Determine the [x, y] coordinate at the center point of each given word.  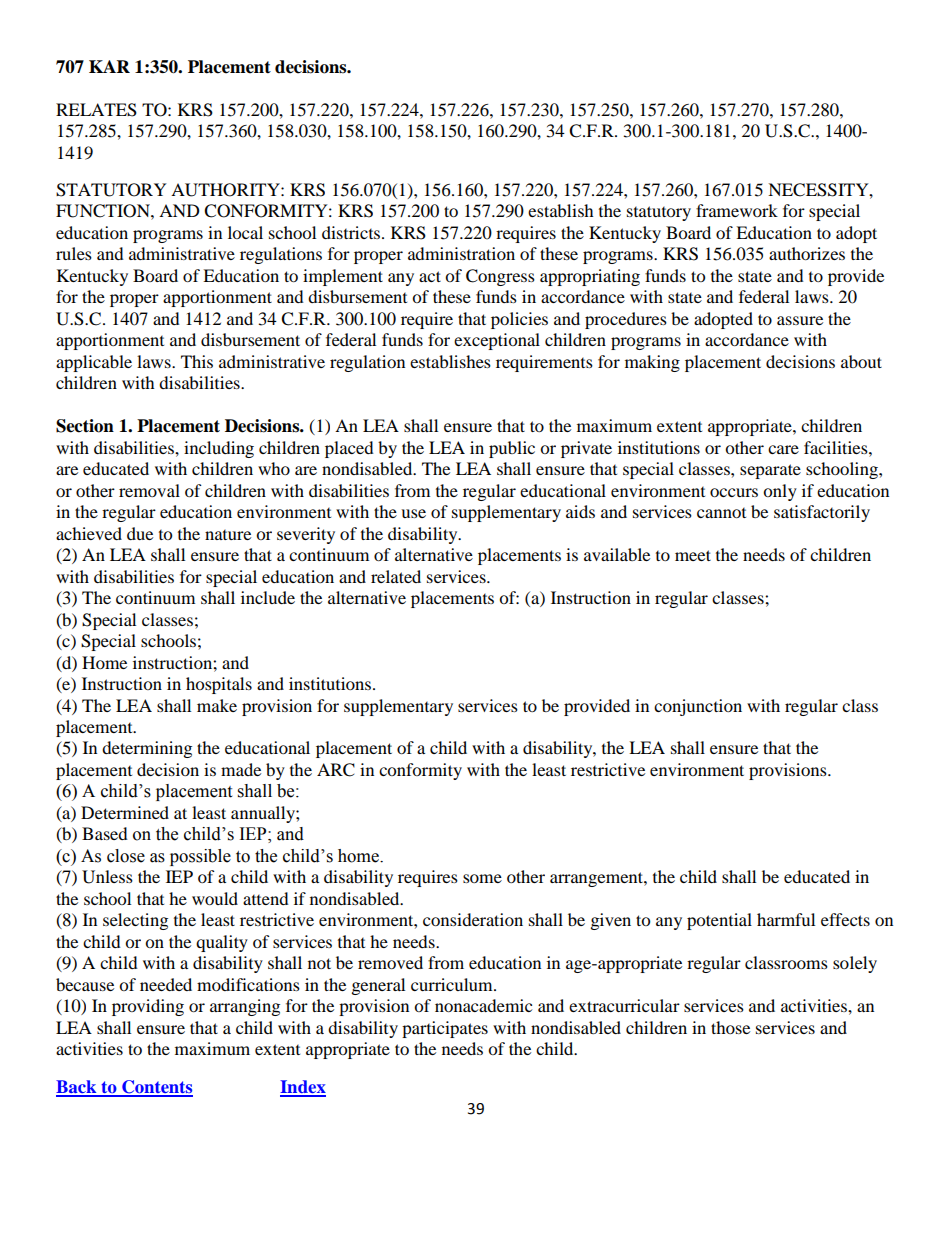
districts [352, 232]
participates [445, 1029]
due [140, 533]
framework [737, 210]
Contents [156, 1088]
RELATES [96, 110]
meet [693, 555]
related [396, 576]
